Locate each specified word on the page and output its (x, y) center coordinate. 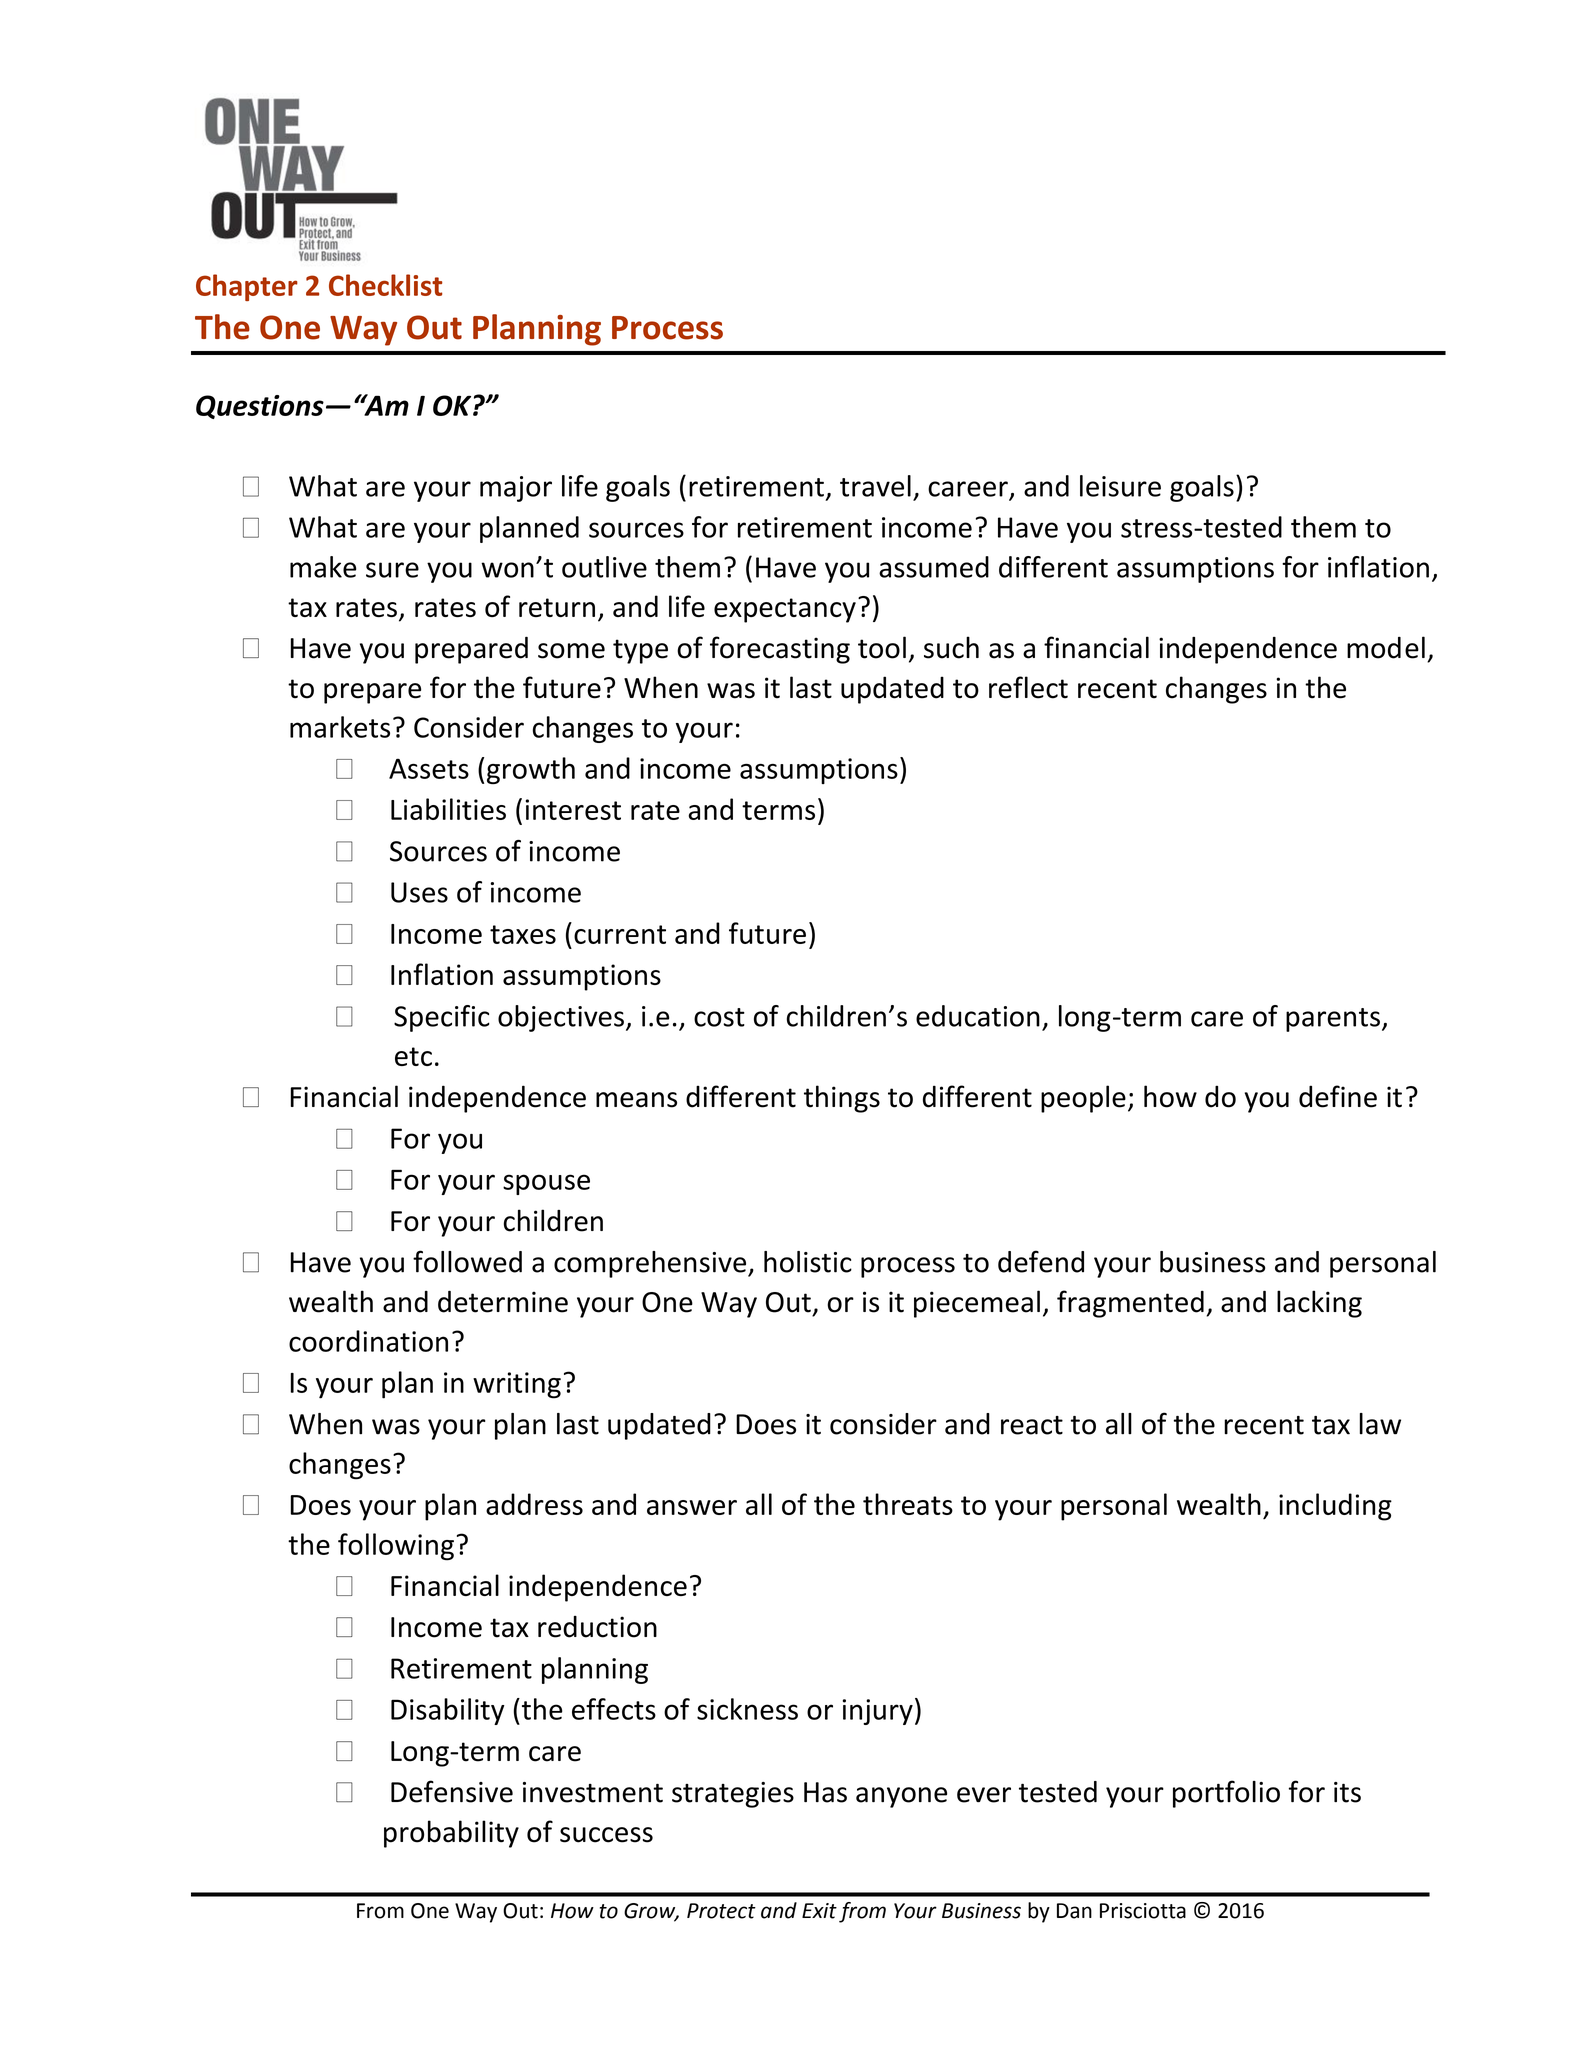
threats (908, 1504)
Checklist (385, 285)
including (1335, 1507)
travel (875, 486)
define (1338, 1096)
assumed (934, 567)
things (842, 1099)
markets (340, 727)
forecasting (780, 650)
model (1386, 647)
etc (413, 1056)
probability (451, 1834)
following (396, 1547)
